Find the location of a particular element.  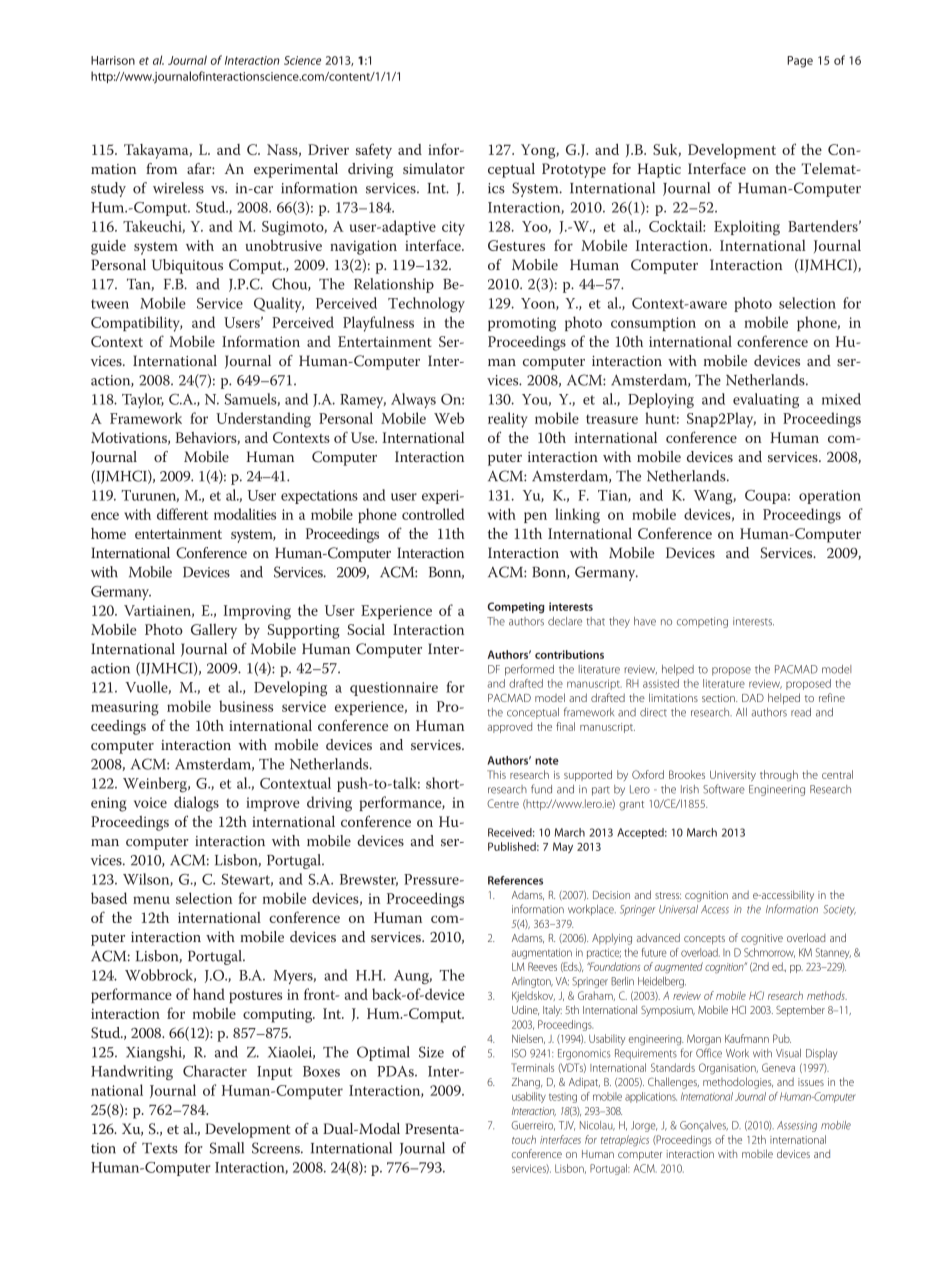

Harrison is located at coordinates (113, 60).
